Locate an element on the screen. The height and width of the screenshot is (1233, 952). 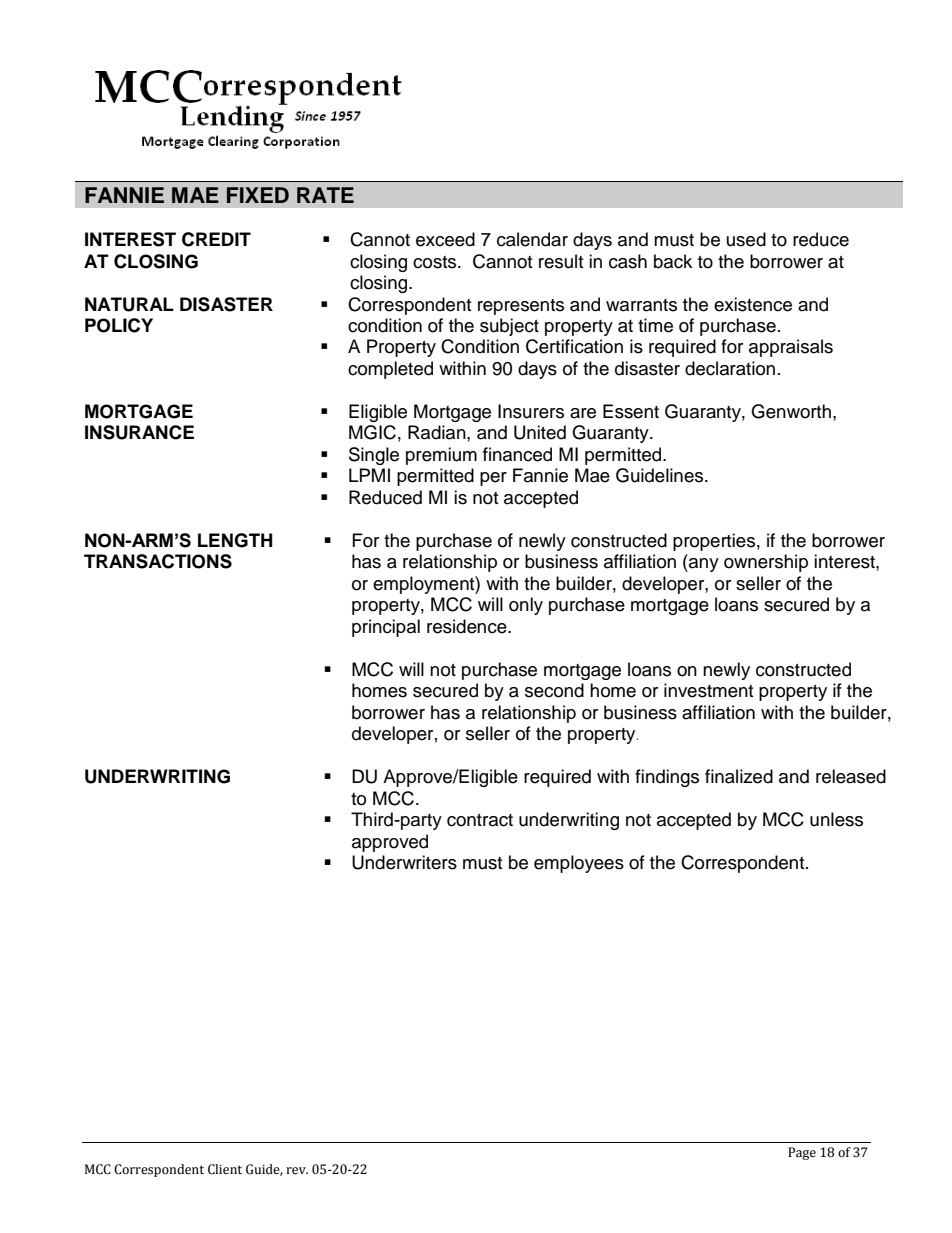
employees is located at coordinates (579, 864).
